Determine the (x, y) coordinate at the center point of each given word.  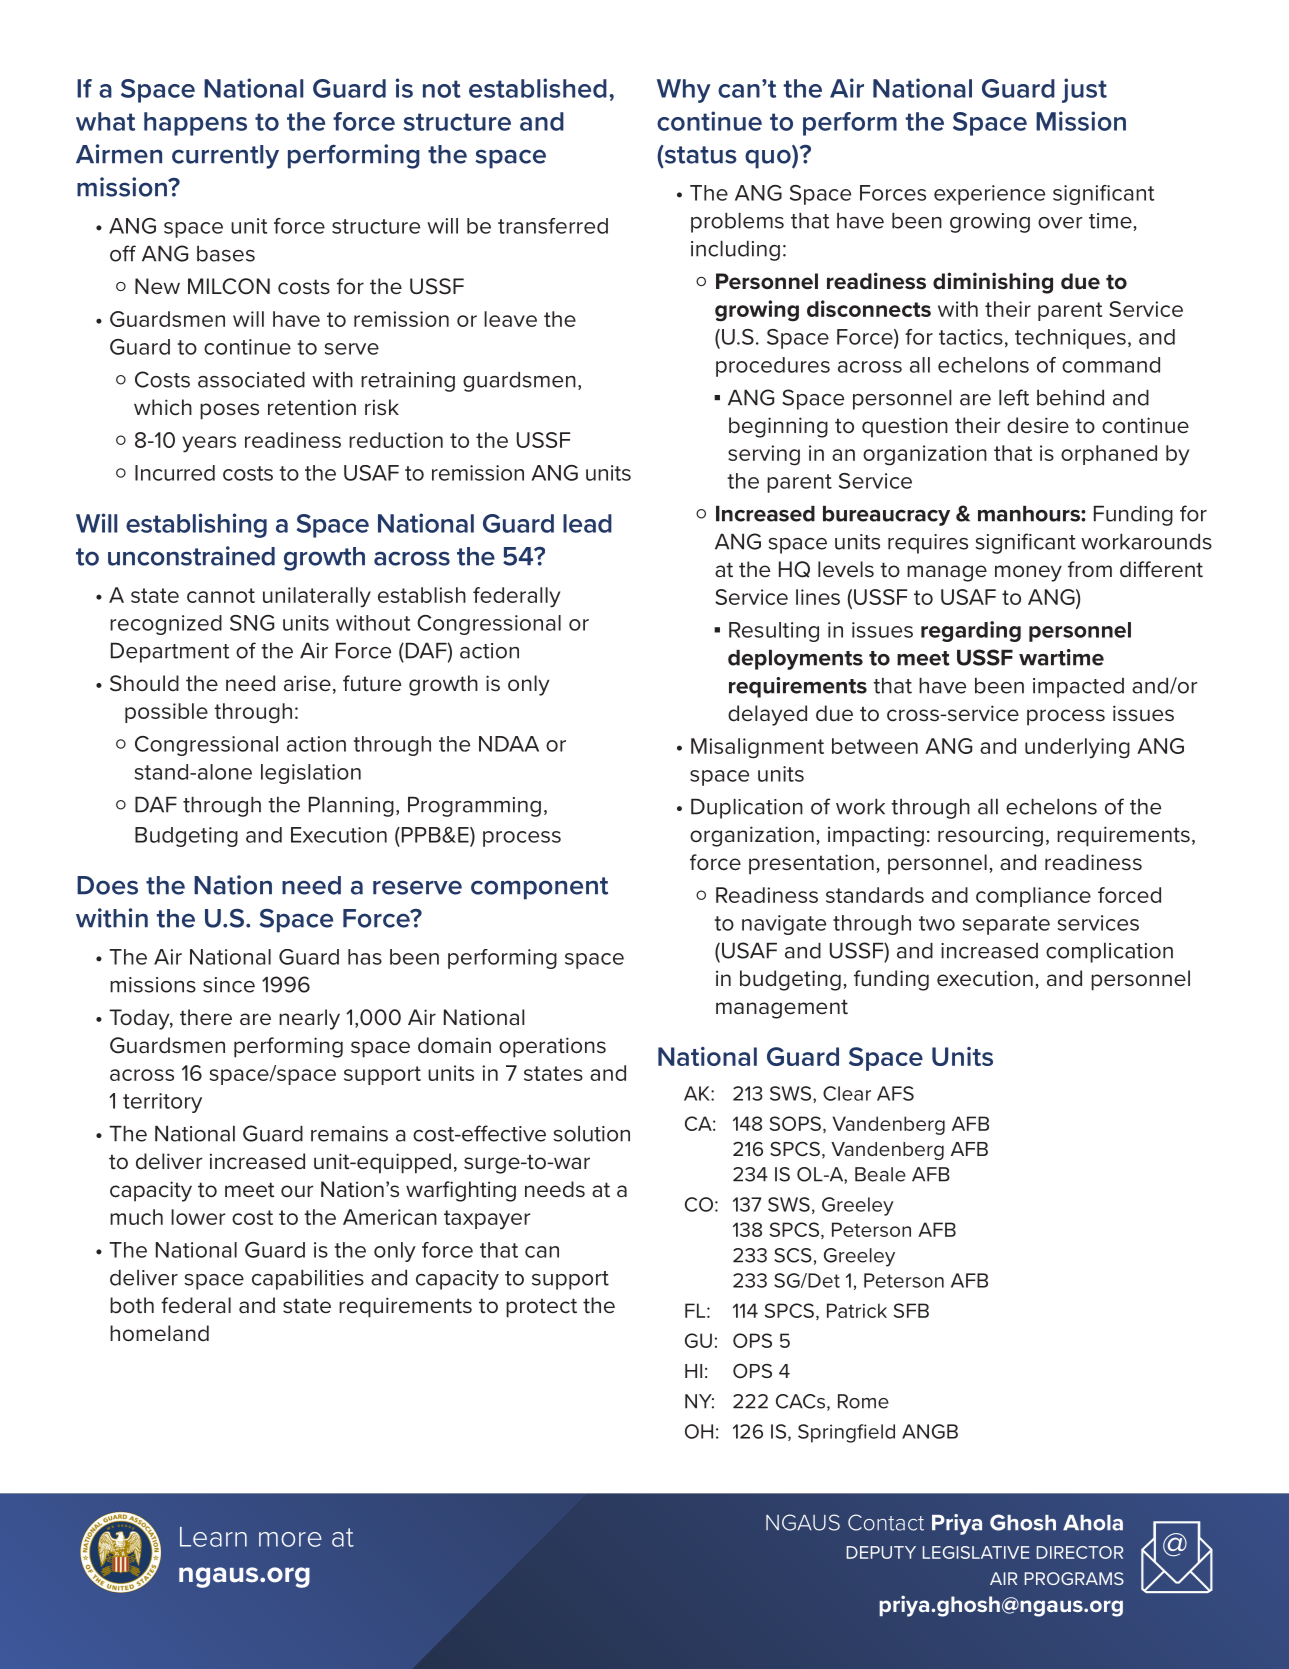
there (206, 1017)
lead (587, 523)
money (1028, 573)
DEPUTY (881, 1552)
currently (225, 157)
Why (684, 91)
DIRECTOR (1080, 1552)
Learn (213, 1537)
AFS (895, 1093)
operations (552, 1047)
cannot (221, 595)
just (1084, 90)
